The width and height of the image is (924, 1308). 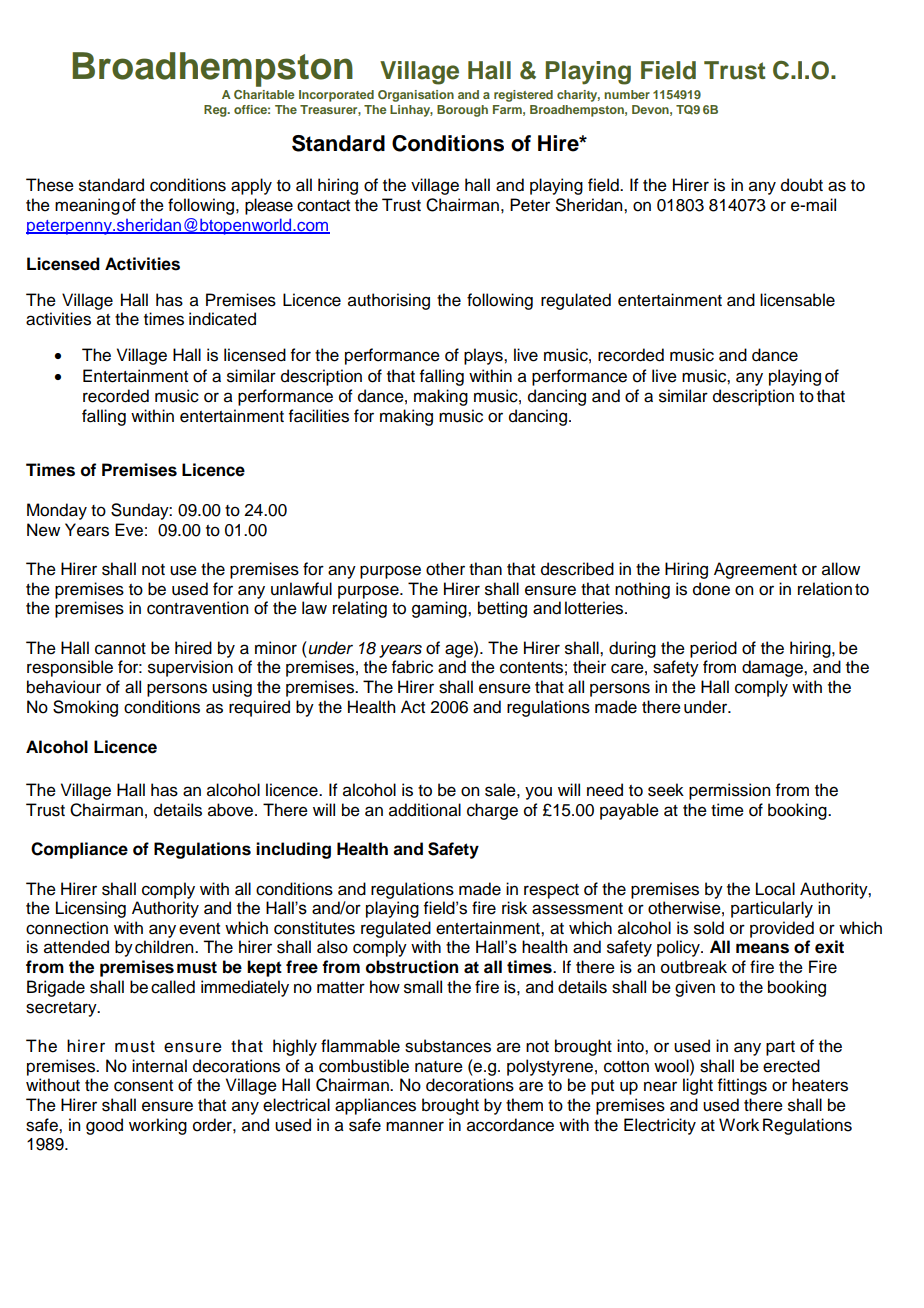 What do you see at coordinates (197, 608) in the image?
I see `contravention` at bounding box center [197, 608].
